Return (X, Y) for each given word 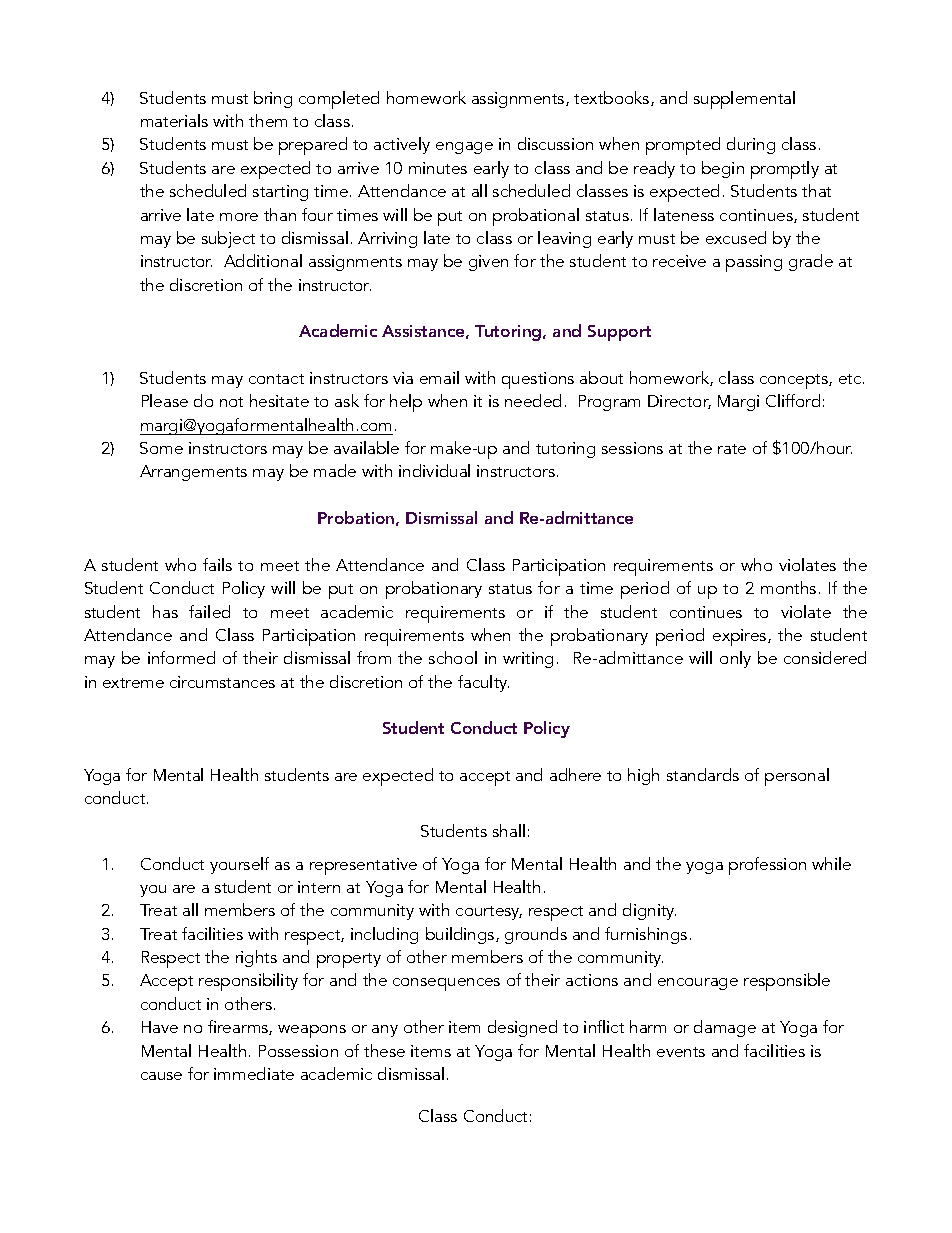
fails (217, 564)
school (453, 657)
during (751, 145)
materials (174, 120)
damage (725, 1028)
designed (522, 1028)
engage (464, 148)
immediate (254, 1073)
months (788, 587)
